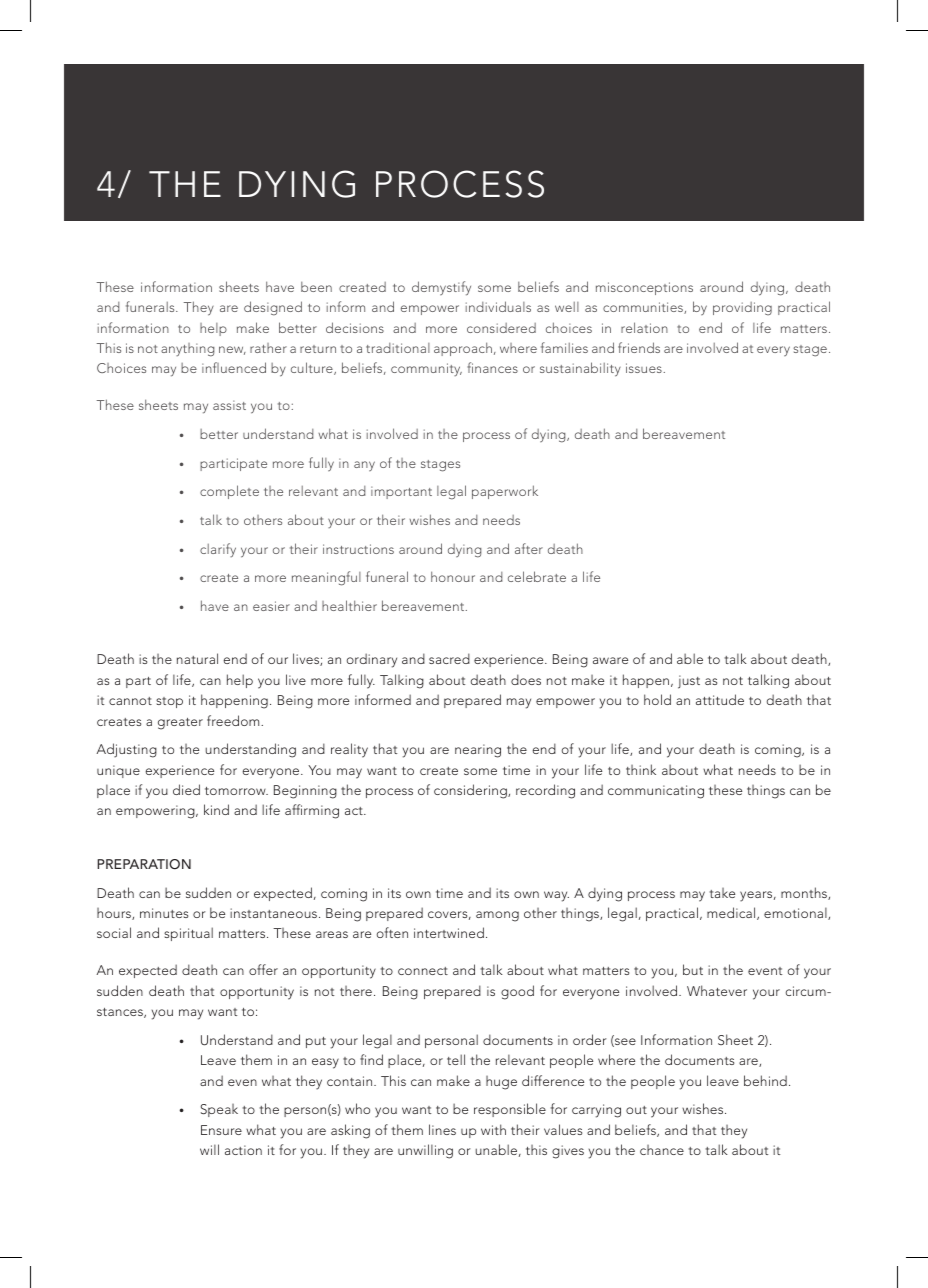  What do you see at coordinates (221, 1130) in the screenshot?
I see `Ensure` at bounding box center [221, 1130].
